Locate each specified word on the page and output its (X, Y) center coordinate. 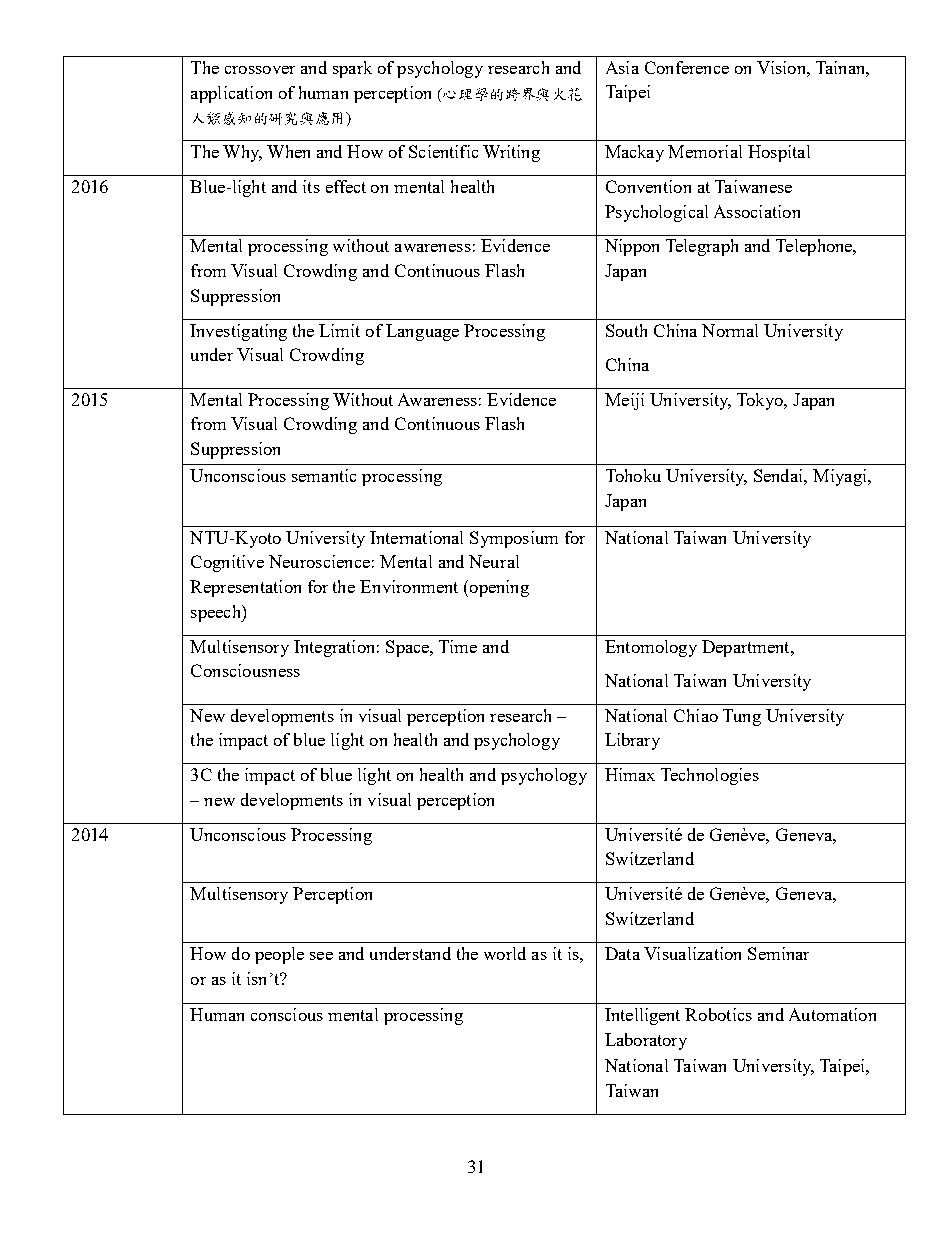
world (505, 953)
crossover (260, 70)
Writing (511, 153)
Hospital (779, 153)
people (279, 955)
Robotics (718, 1014)
